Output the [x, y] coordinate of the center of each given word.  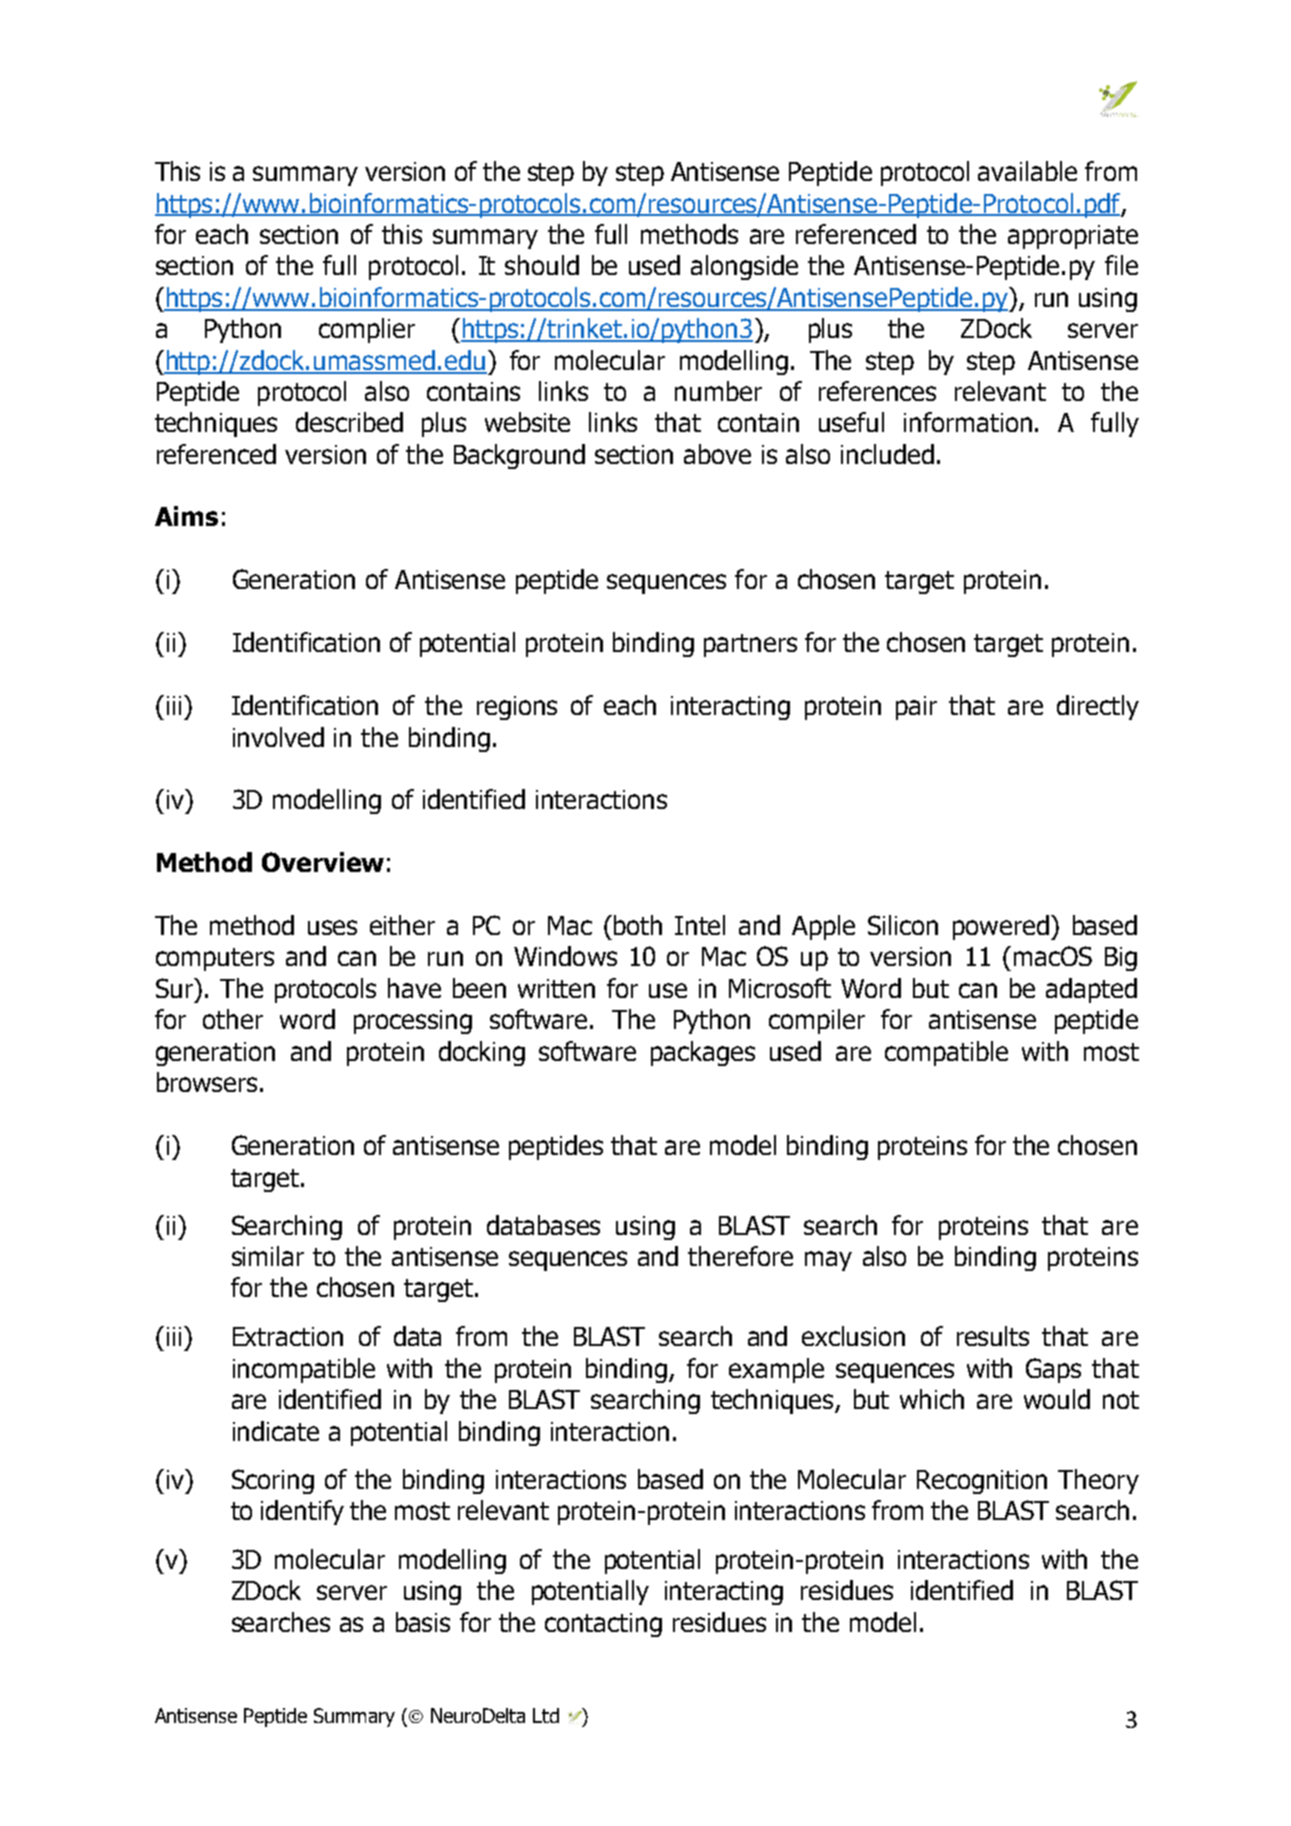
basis [423, 1622]
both [638, 925]
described [349, 422]
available [1027, 171]
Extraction [288, 1336]
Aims [186, 516]
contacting [603, 1625]
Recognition [982, 1482]
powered [1001, 927]
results [993, 1336]
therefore [740, 1256]
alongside [744, 267]
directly [1098, 707]
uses [332, 927]
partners [750, 645]
